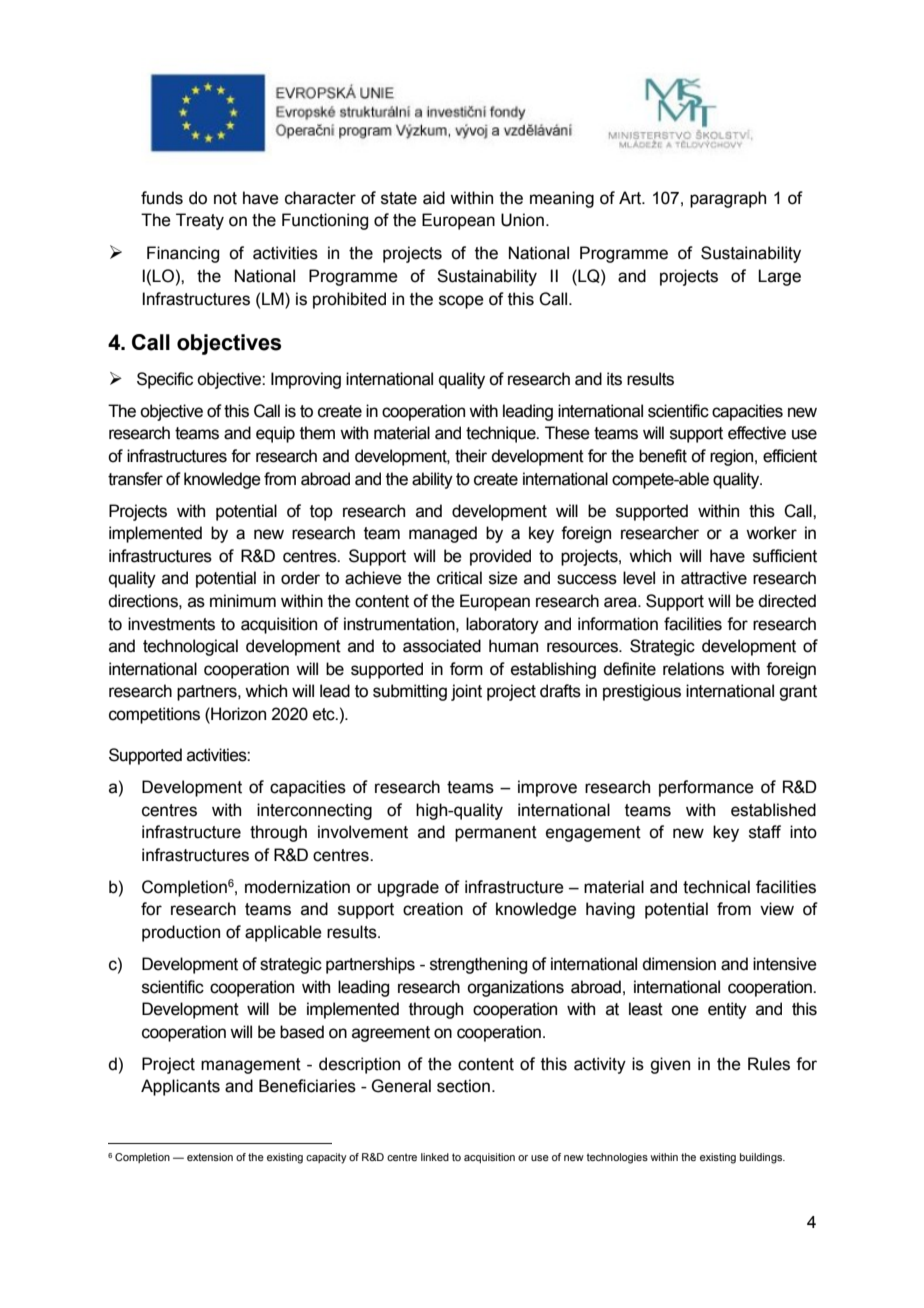 The image size is (924, 1308). Describe the element at coordinates (210, 1157) in the screenshot. I see `extension` at that location.
